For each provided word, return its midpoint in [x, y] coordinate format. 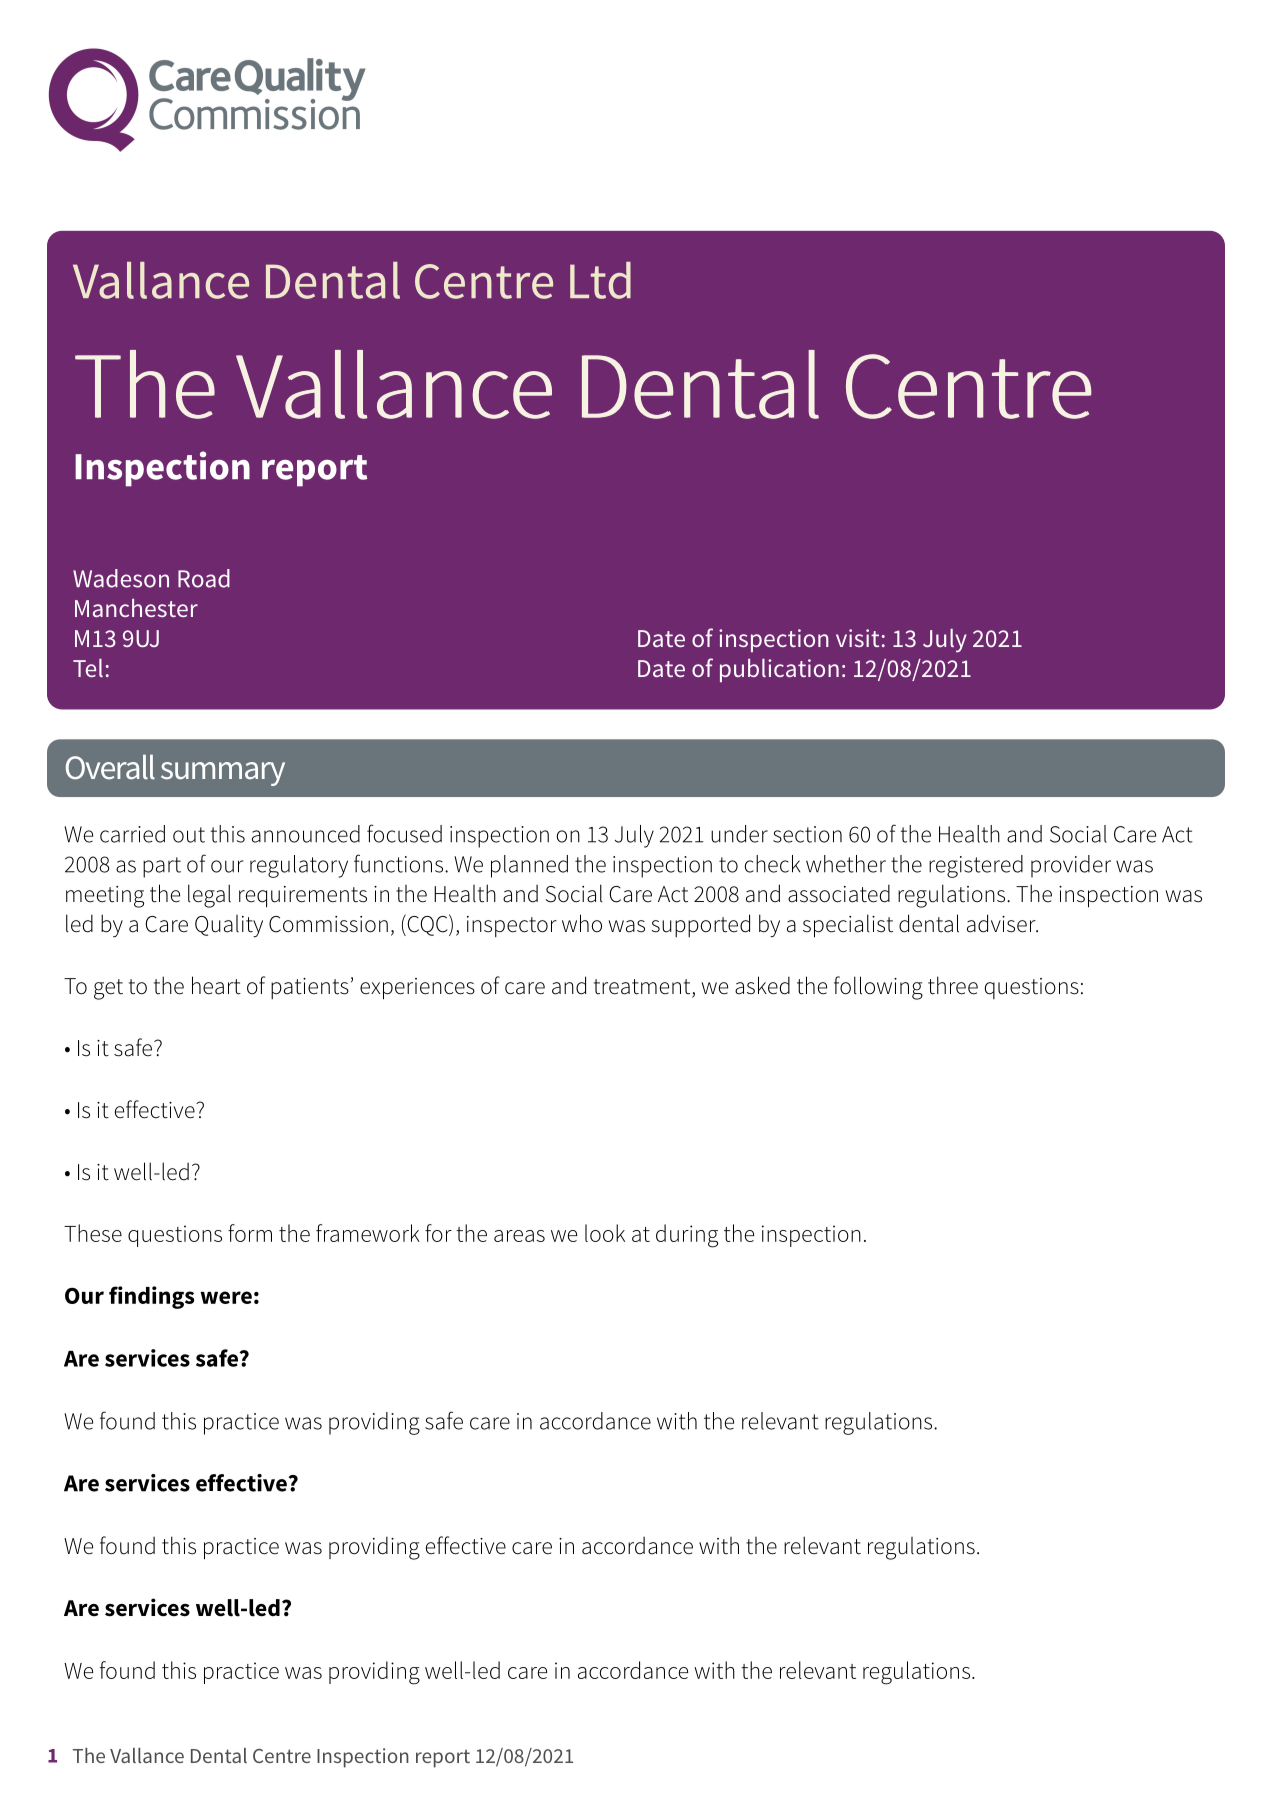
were [226, 1297]
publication [779, 670]
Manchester [136, 608]
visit [857, 638]
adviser [1002, 923]
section [807, 834]
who [582, 923]
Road [204, 578]
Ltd [600, 280]
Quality [229, 926]
